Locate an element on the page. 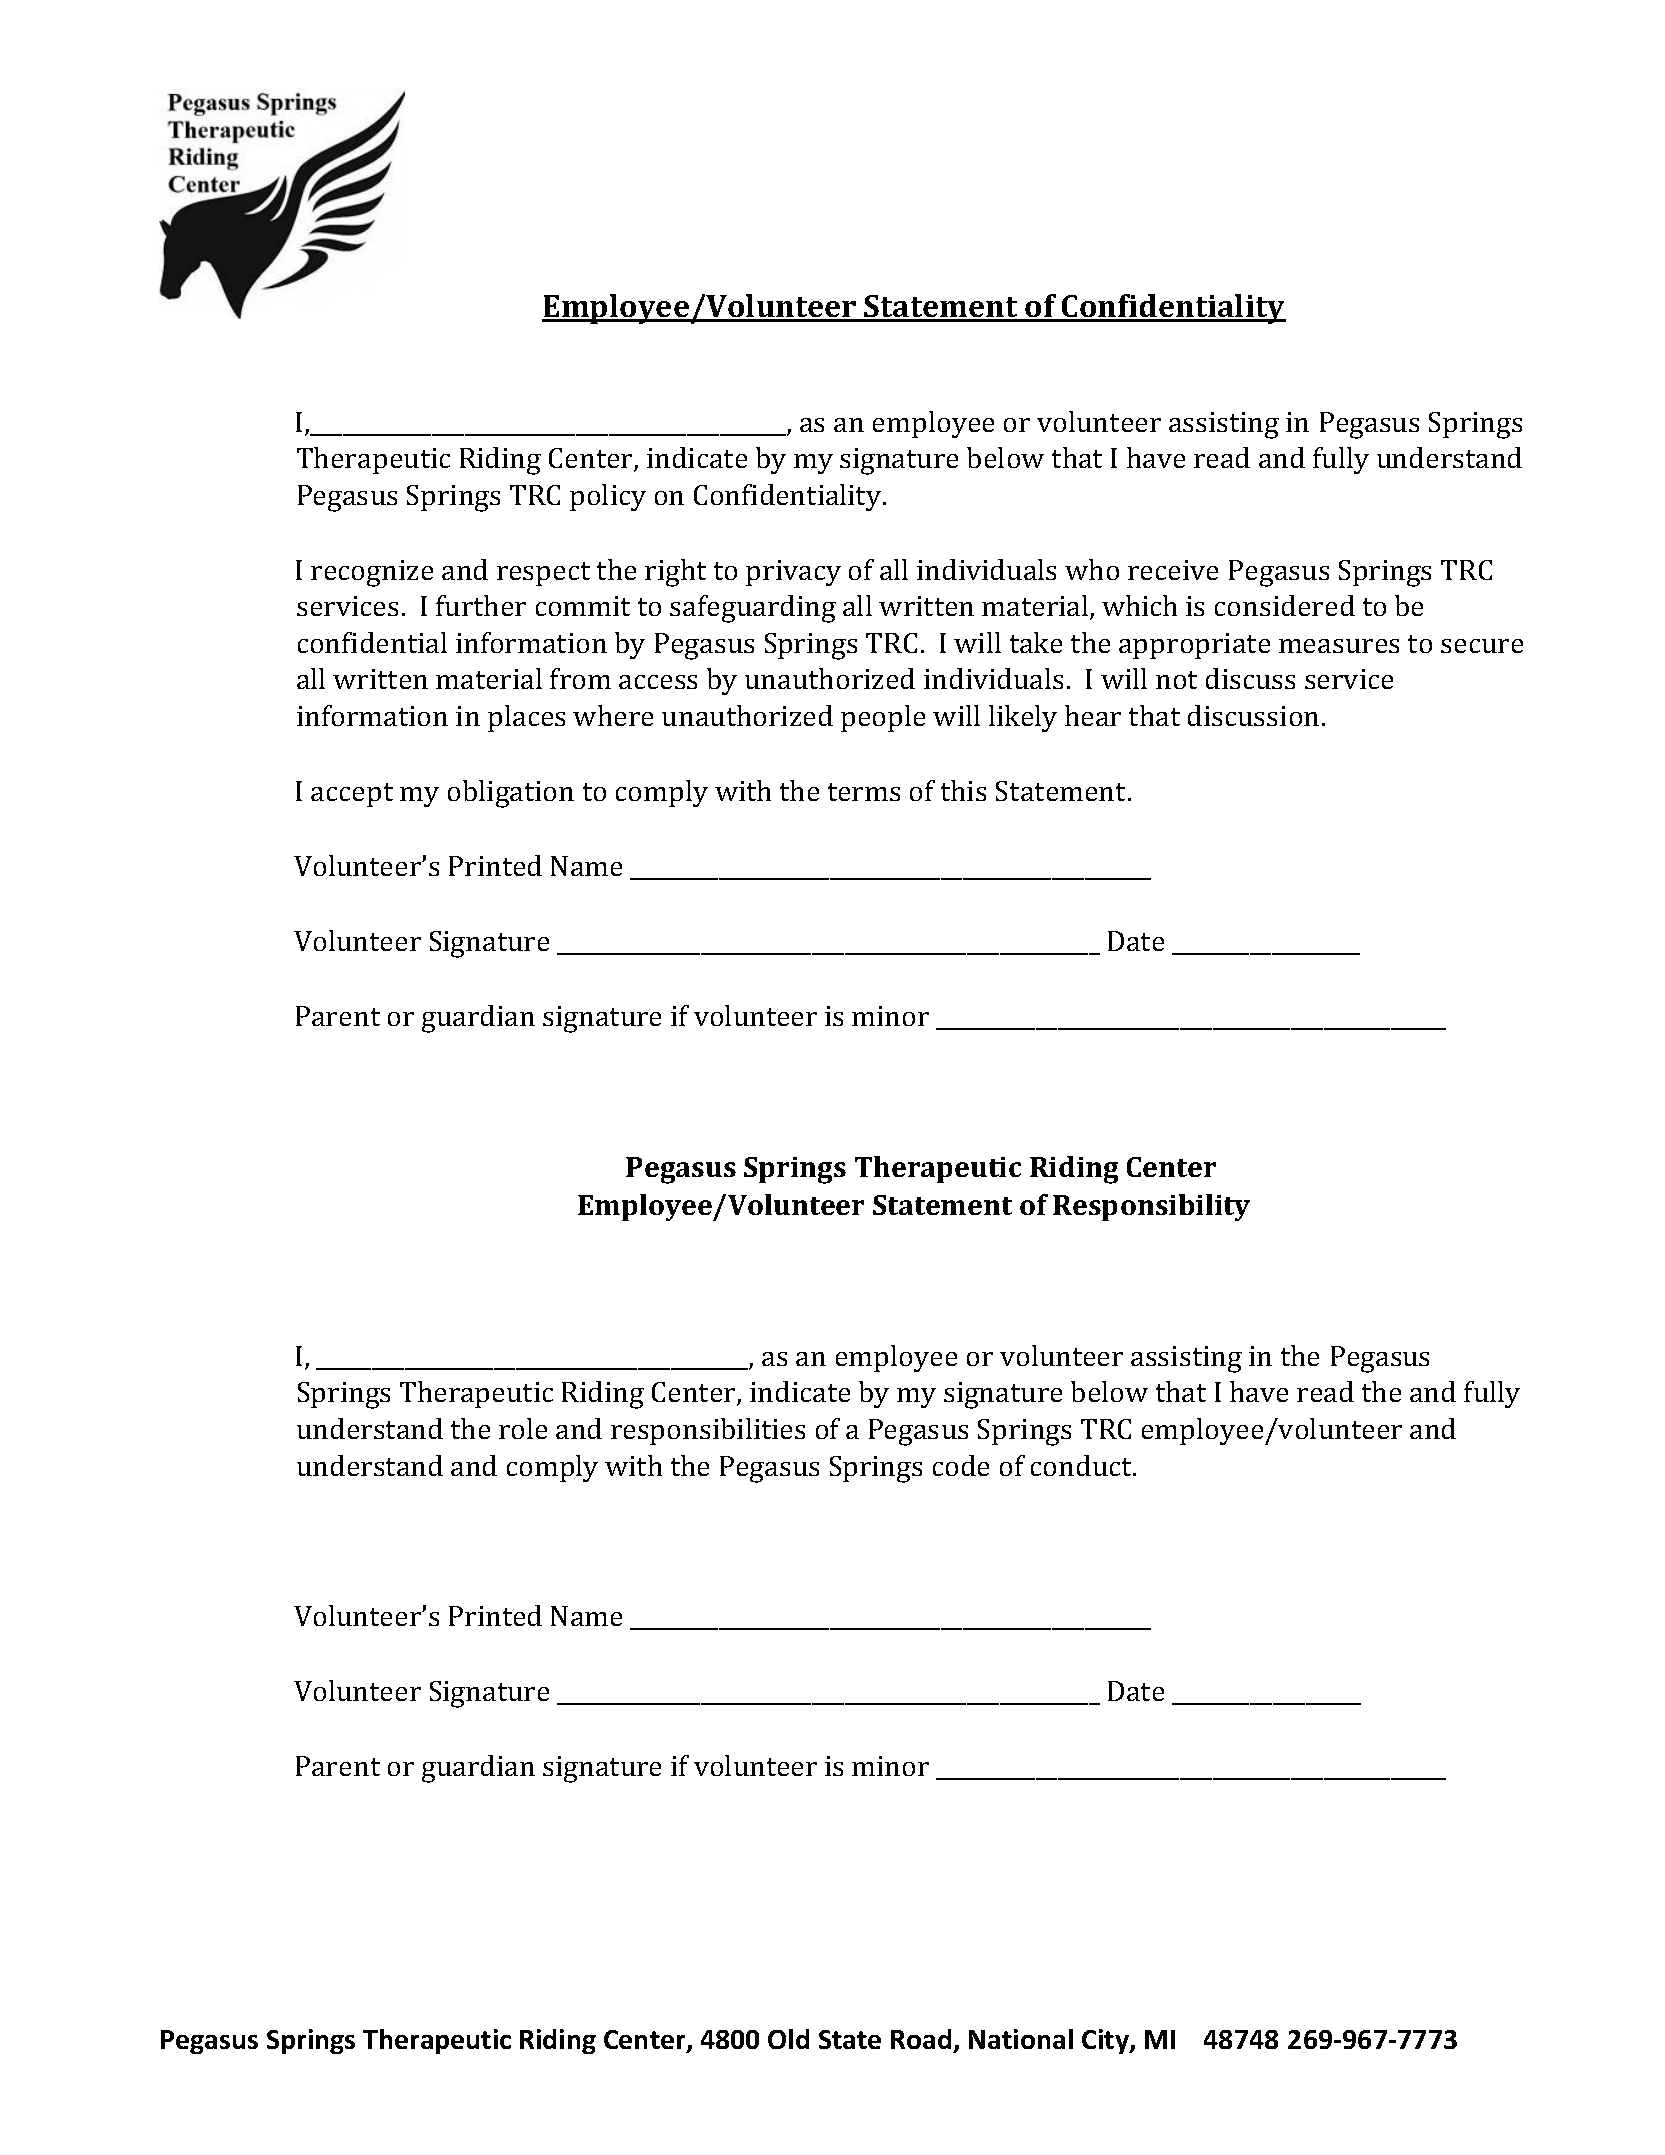 The height and width of the document is (2155, 1665). City is located at coordinates (1106, 2041).
